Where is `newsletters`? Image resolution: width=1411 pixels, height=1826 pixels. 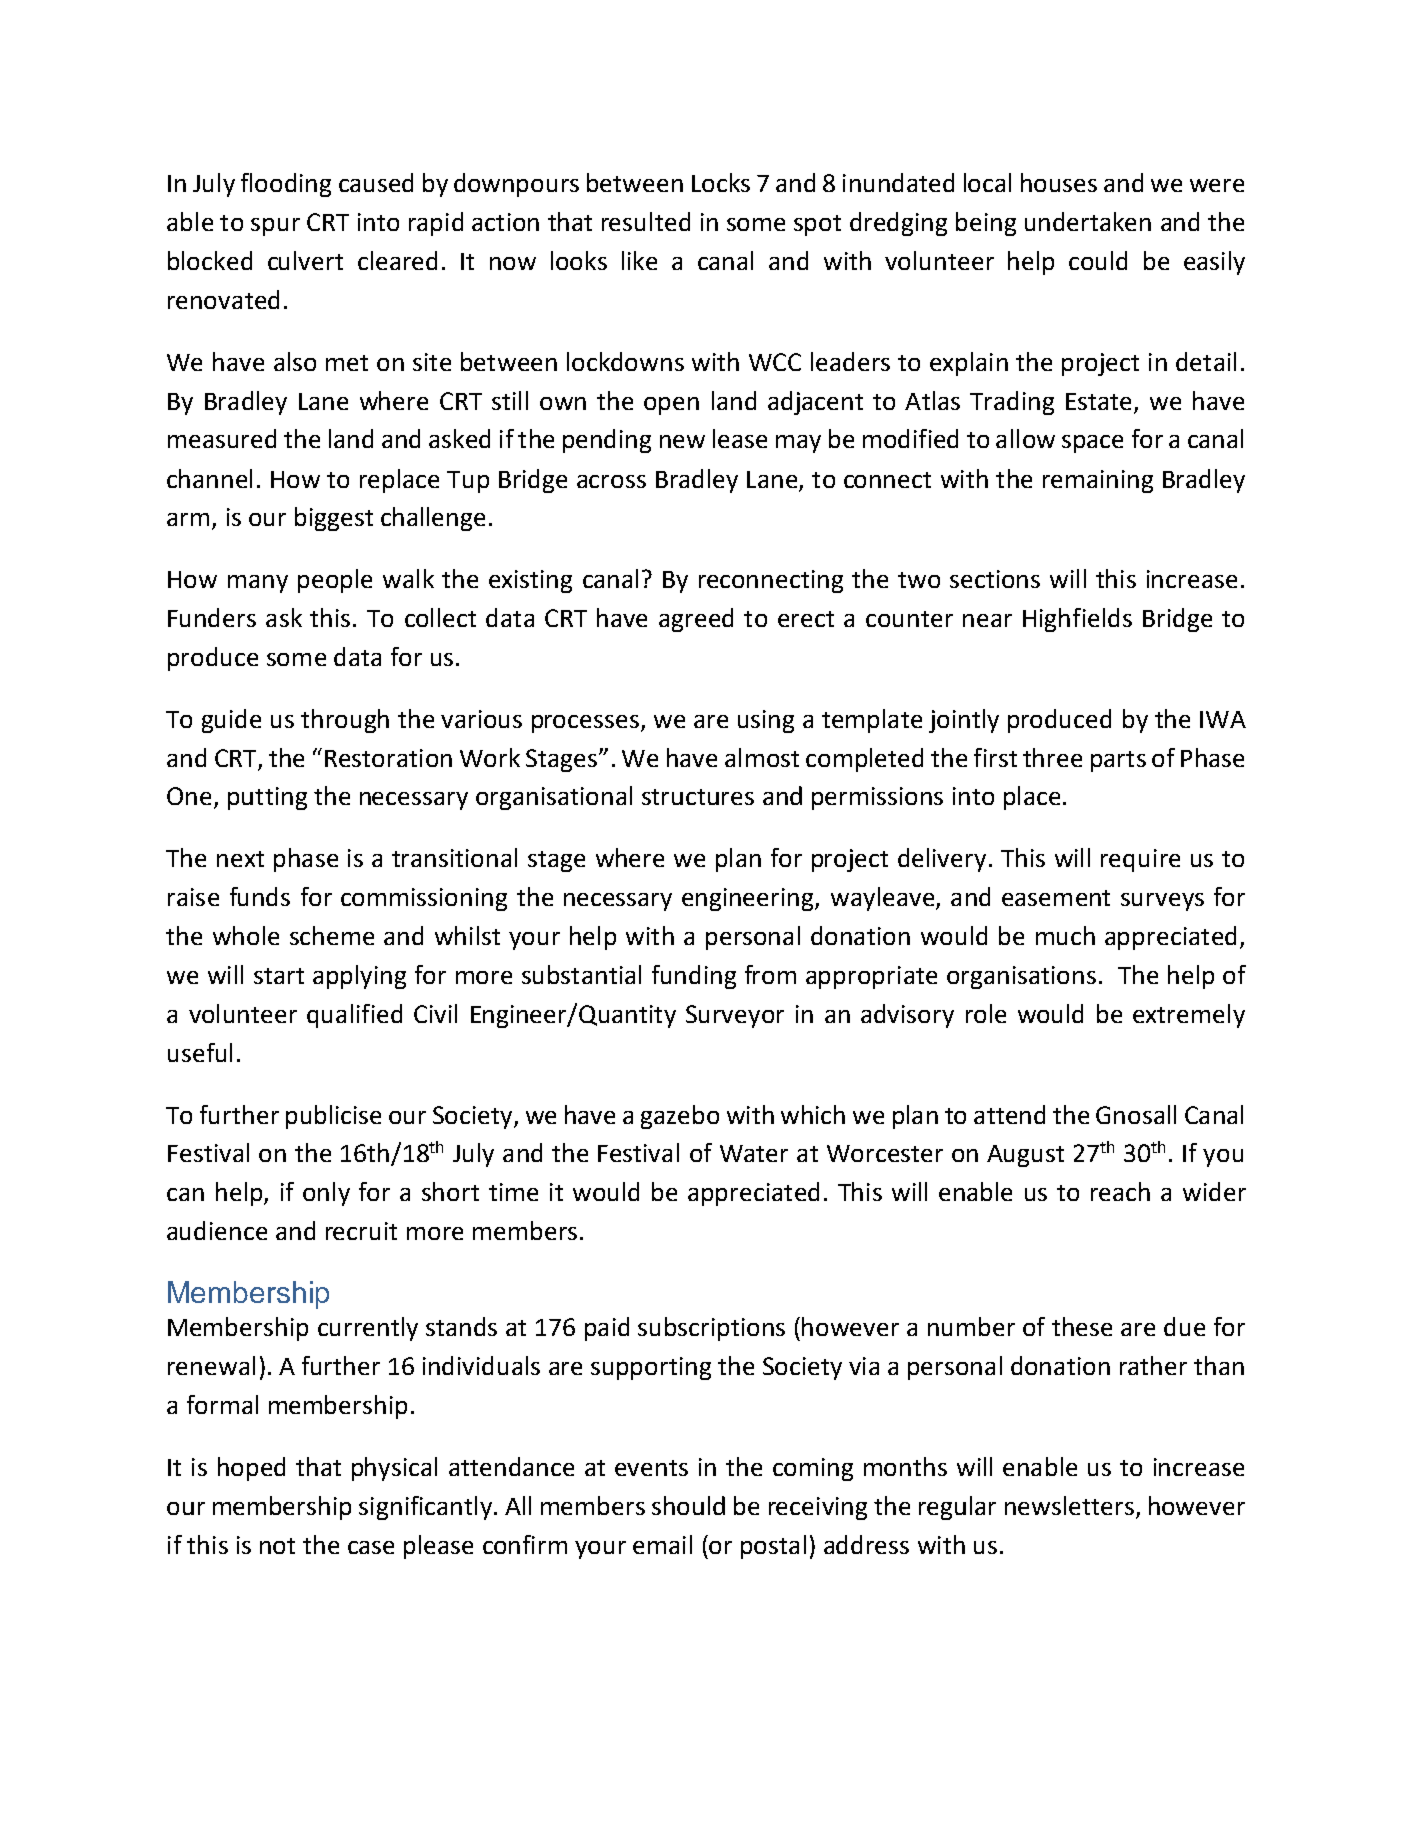
newsletters is located at coordinates (1069, 1505).
